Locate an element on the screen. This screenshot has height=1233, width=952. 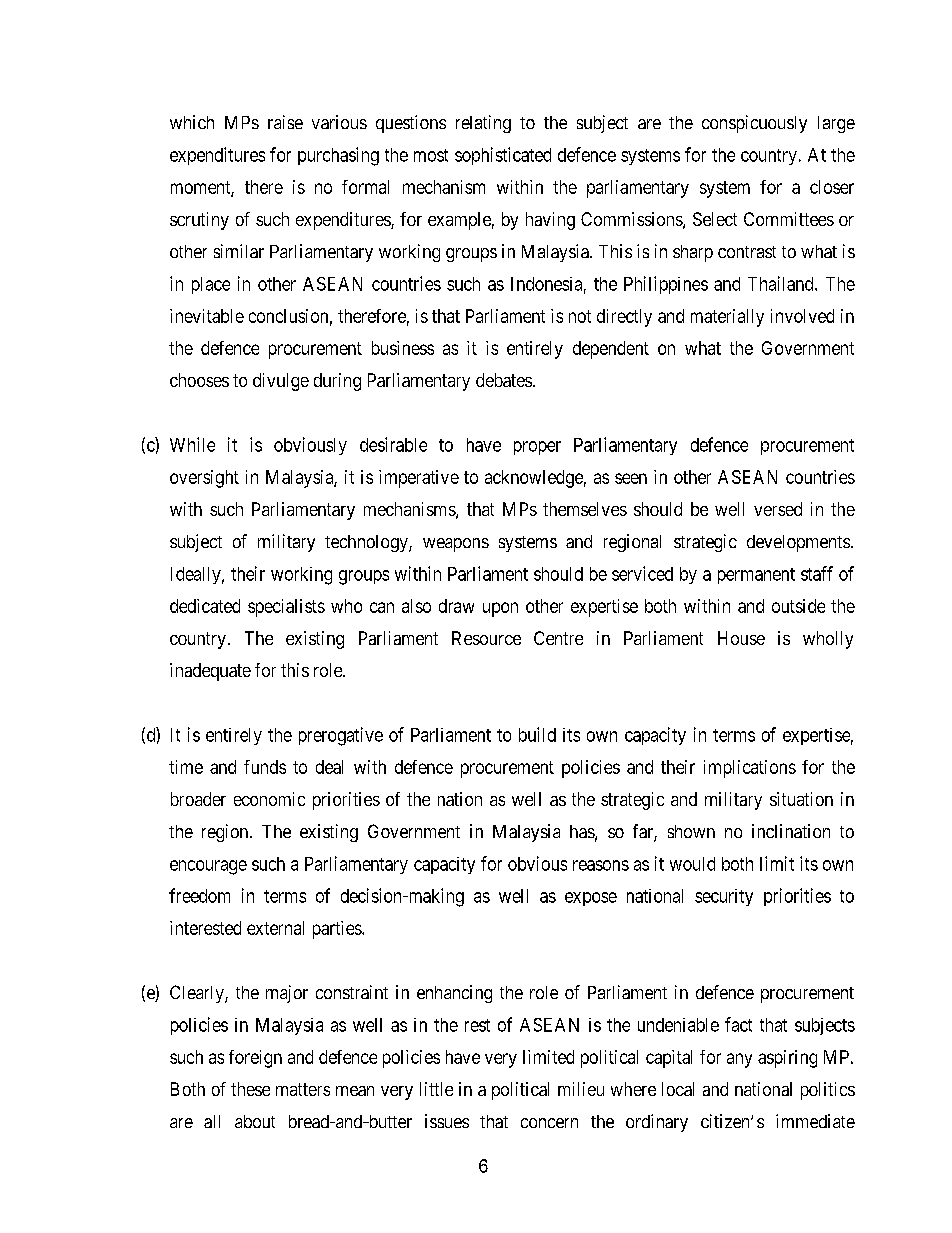
concern is located at coordinates (549, 1123).
